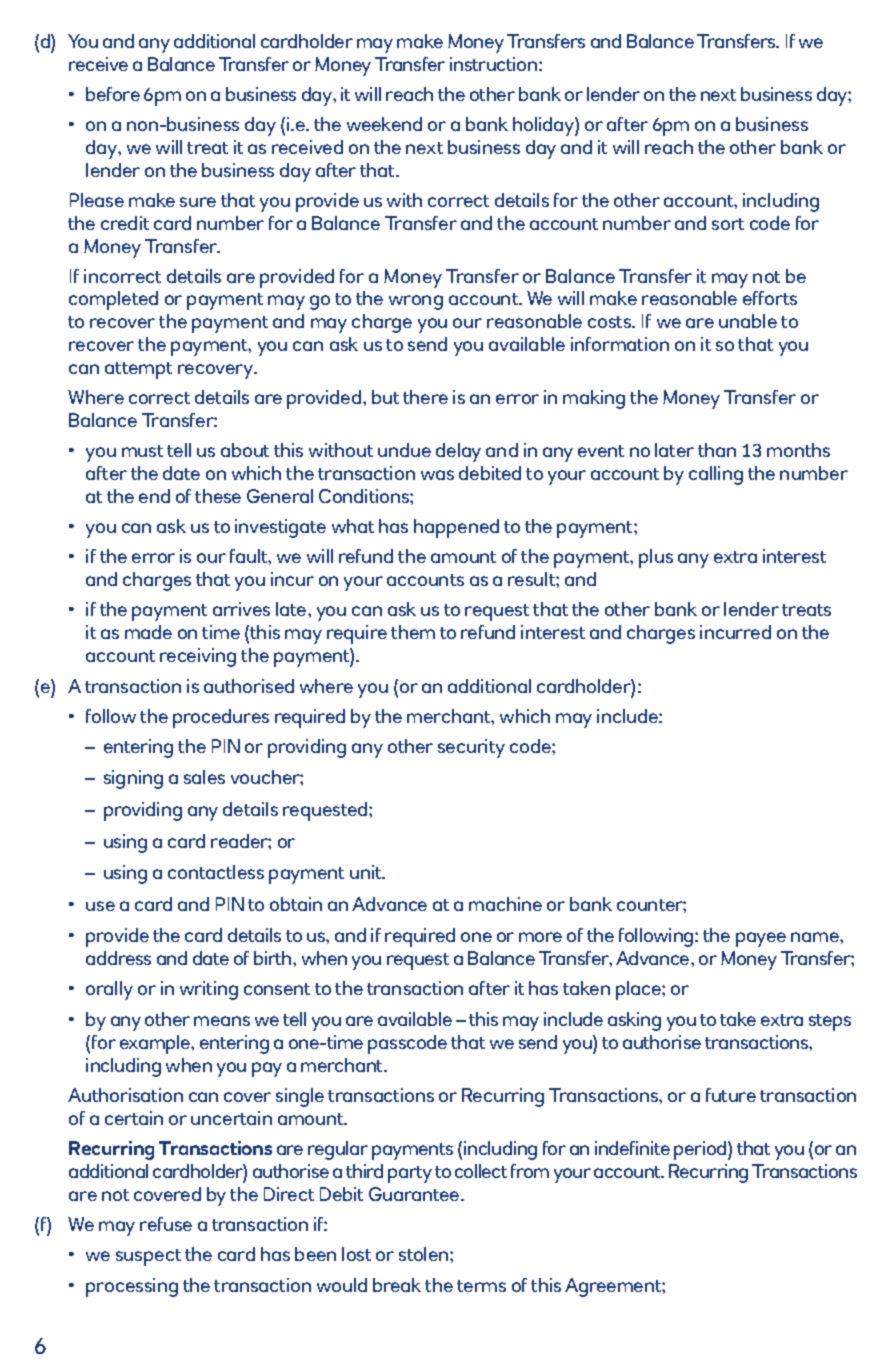  Describe the element at coordinates (728, 224) in the image. I see `sort` at that location.
